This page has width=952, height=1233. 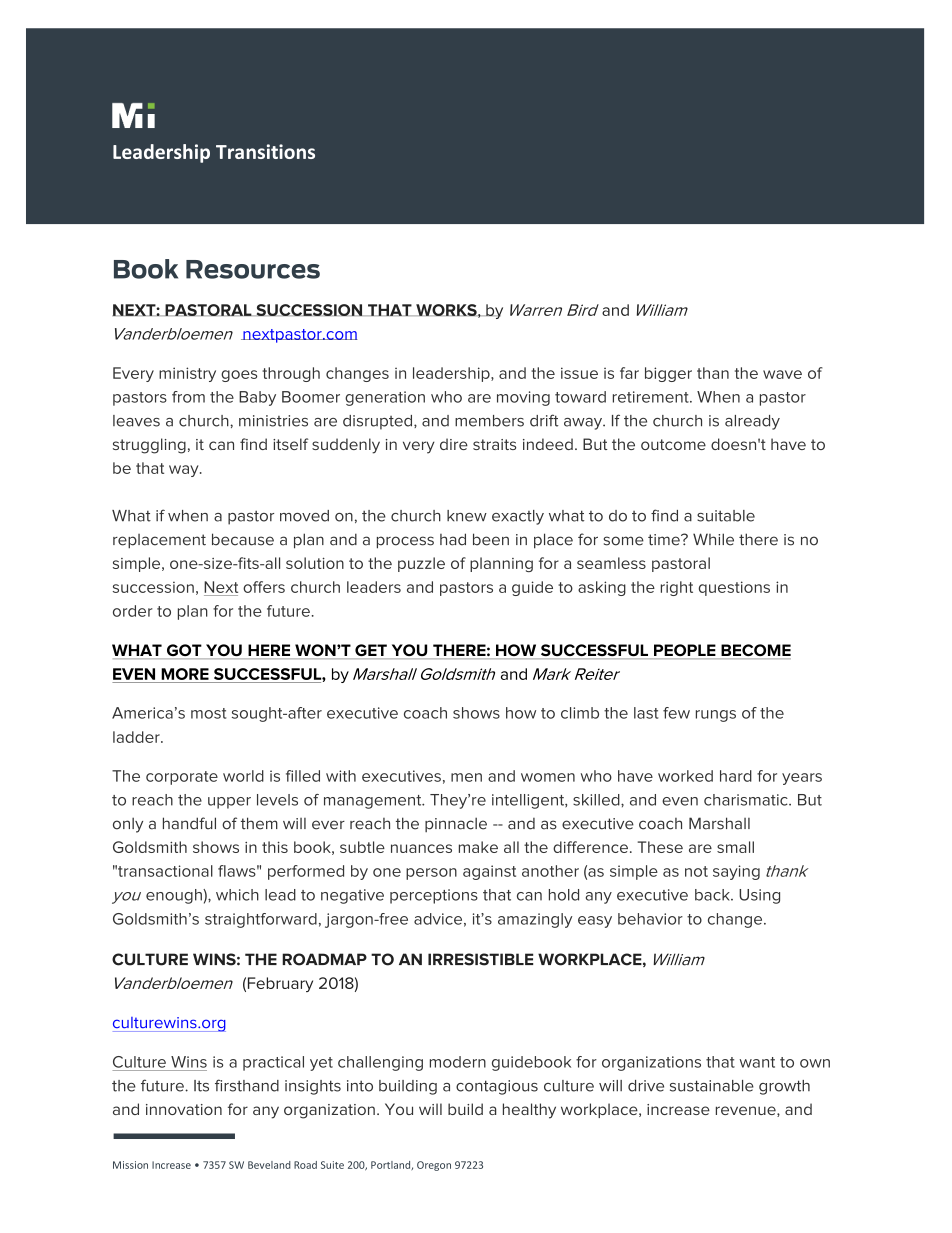 What do you see at coordinates (265, 151) in the page?
I see `Transitions` at bounding box center [265, 151].
